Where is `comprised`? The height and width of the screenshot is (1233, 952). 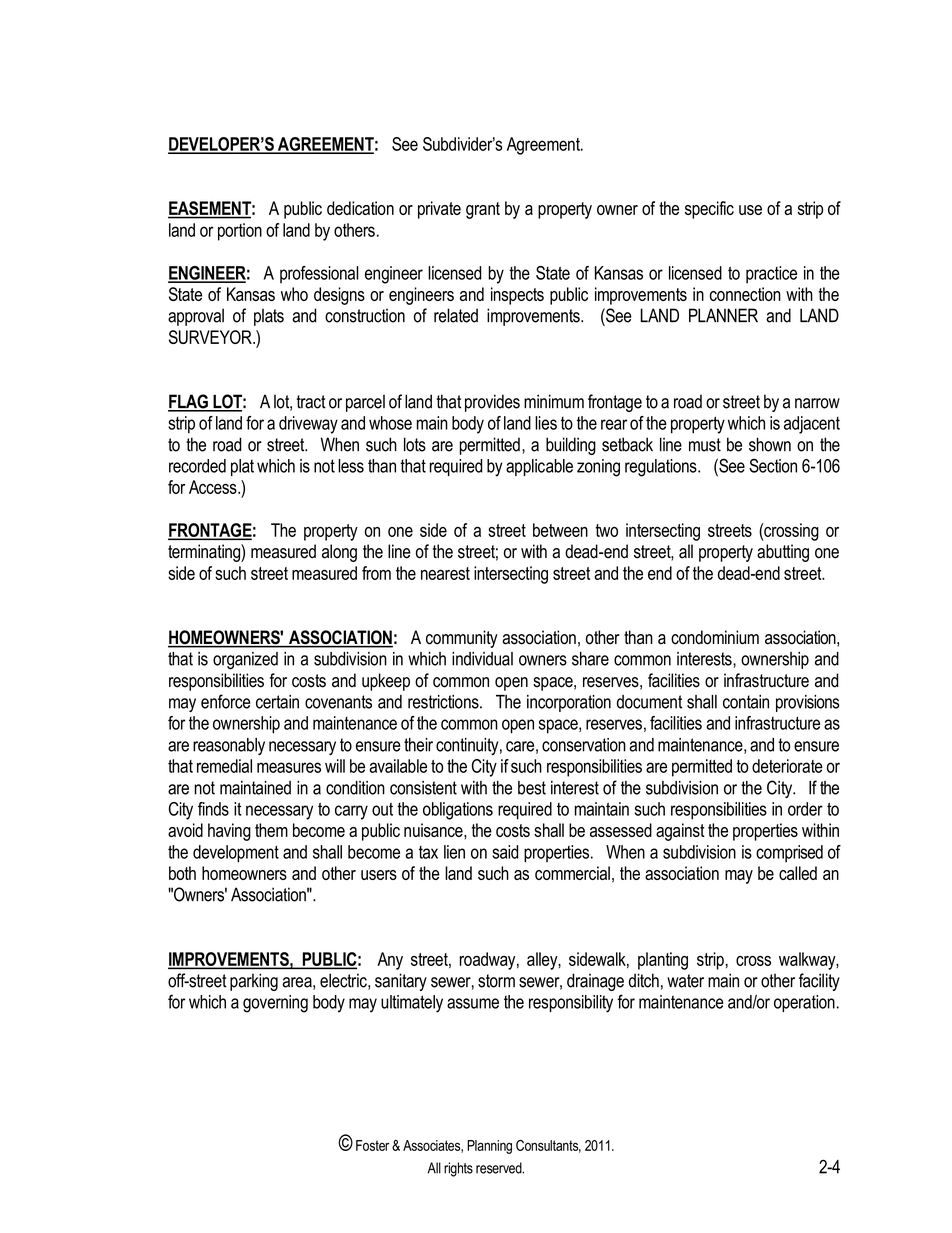 comprised is located at coordinates (789, 854).
